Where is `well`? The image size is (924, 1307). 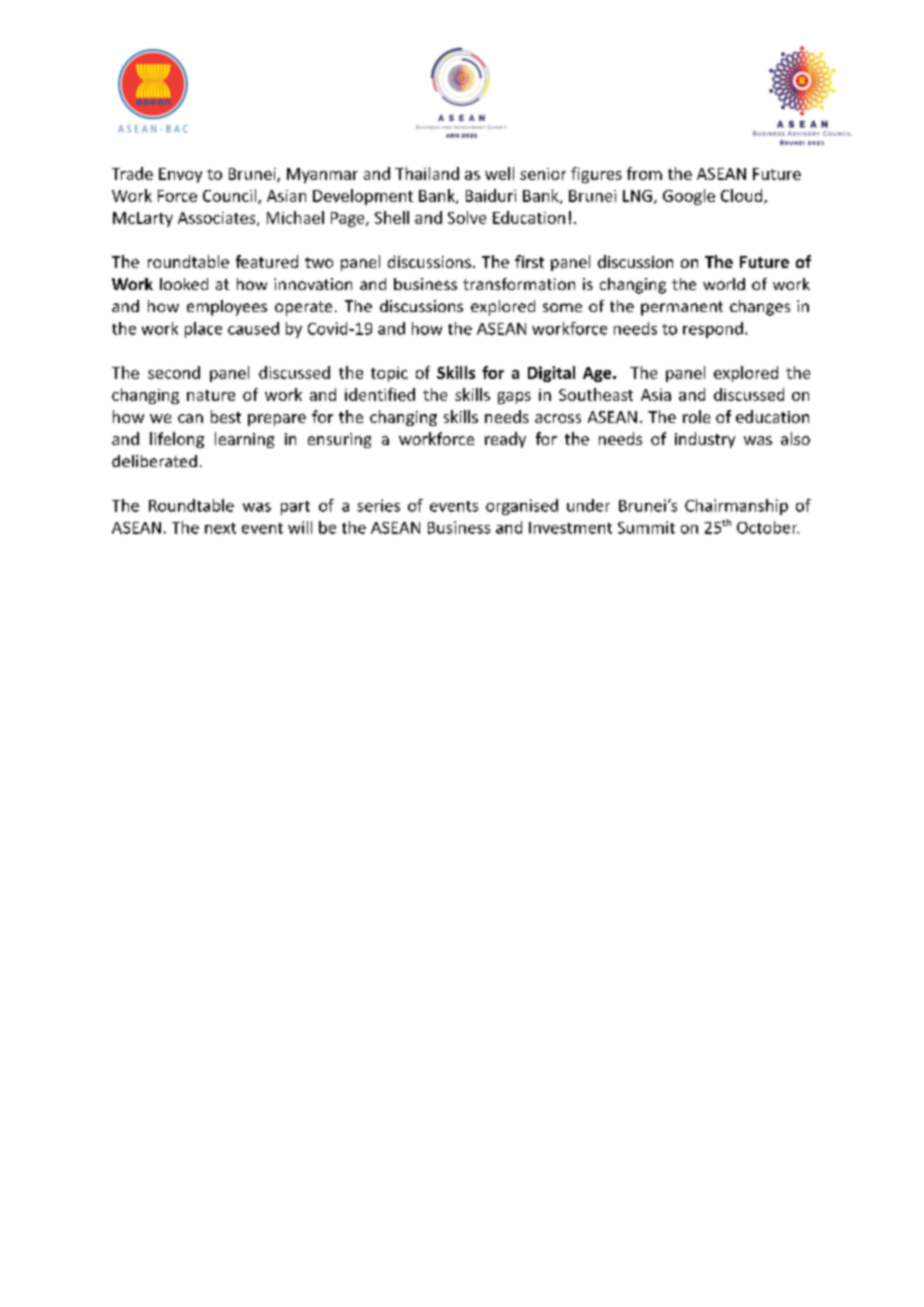 well is located at coordinates (499, 173).
